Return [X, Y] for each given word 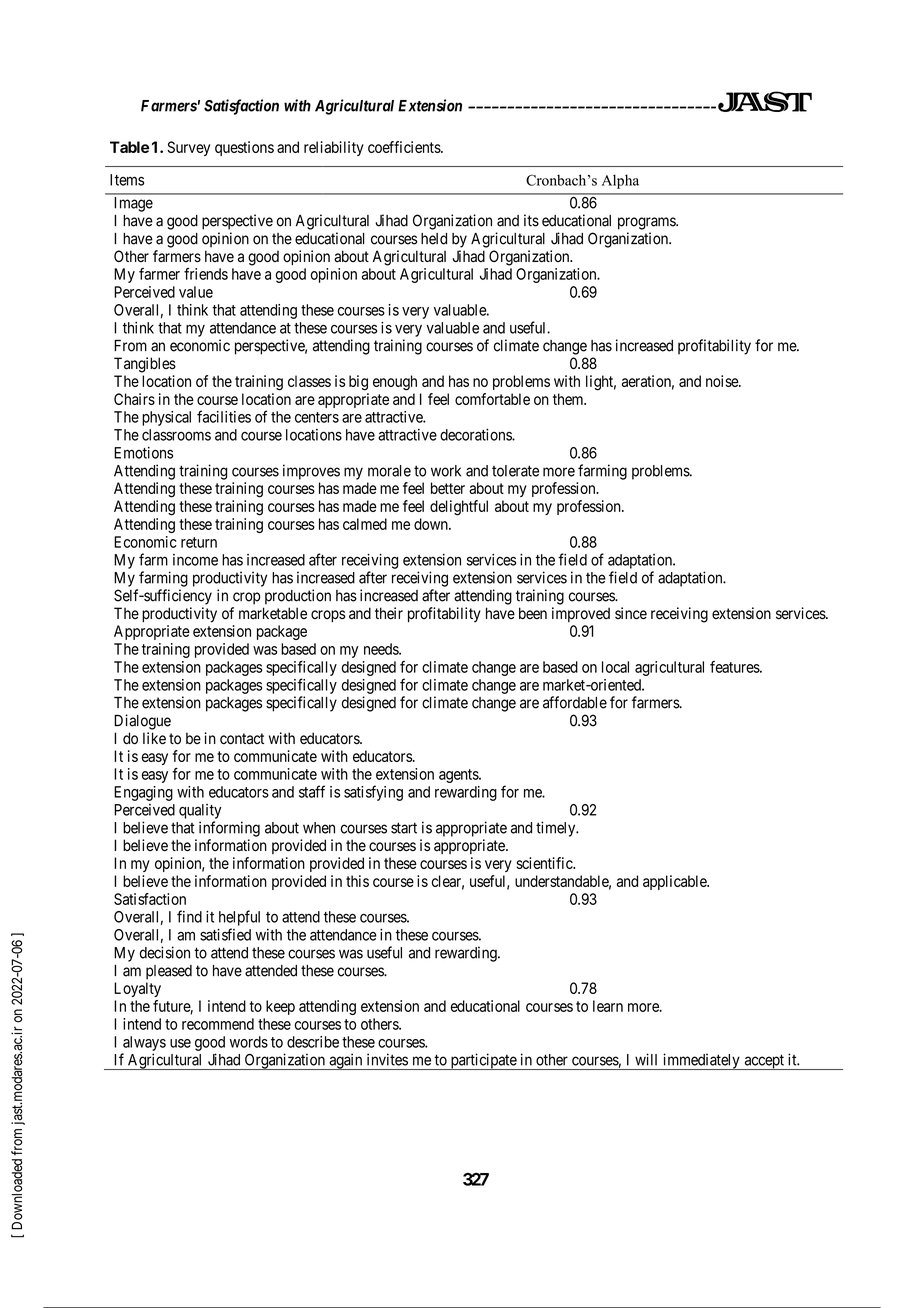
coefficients [405, 147]
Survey [188, 148]
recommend [218, 1024]
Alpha [620, 181]
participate [483, 1061]
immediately [701, 1061]
